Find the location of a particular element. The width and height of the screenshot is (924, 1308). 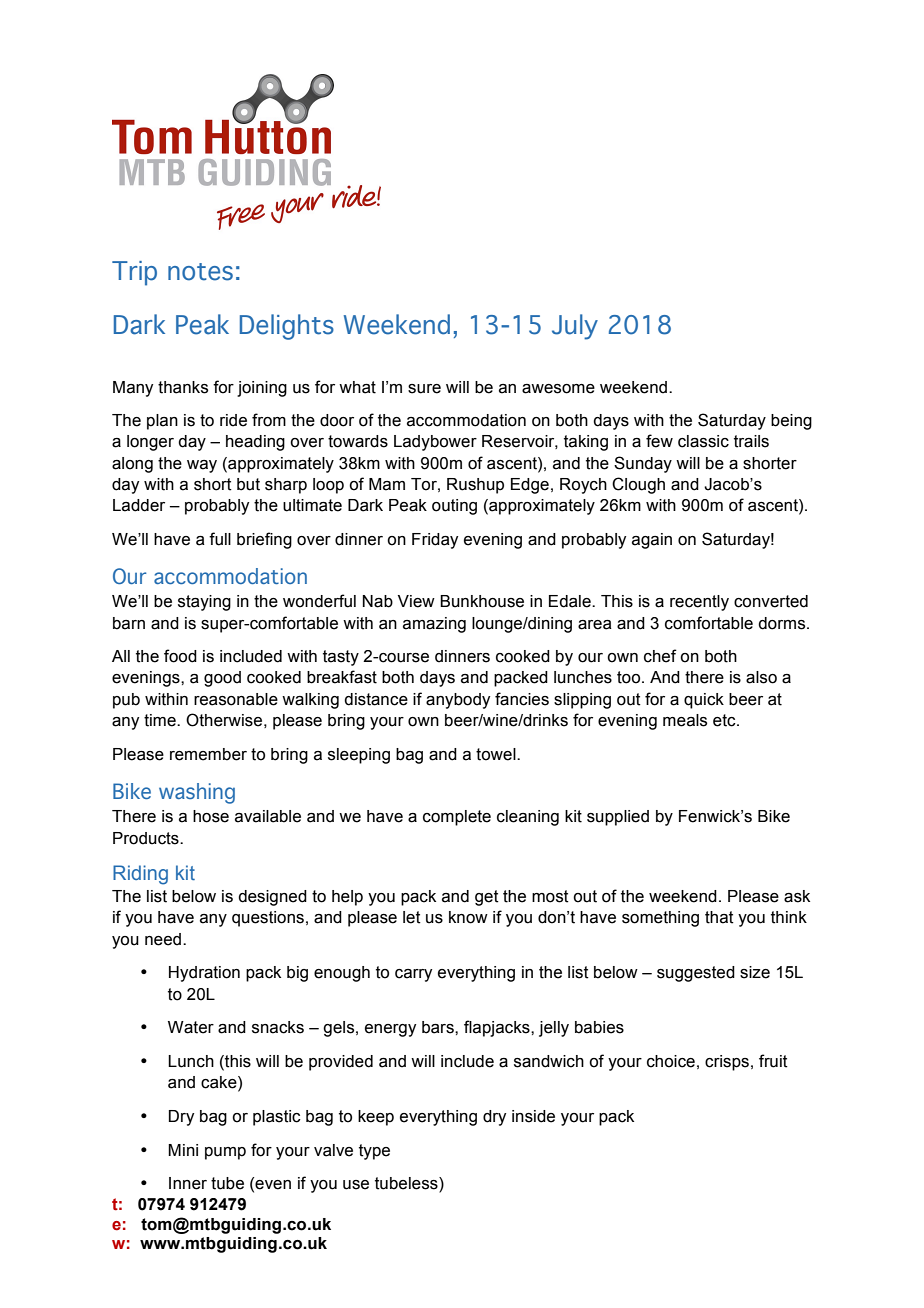

inside is located at coordinates (533, 1116).
